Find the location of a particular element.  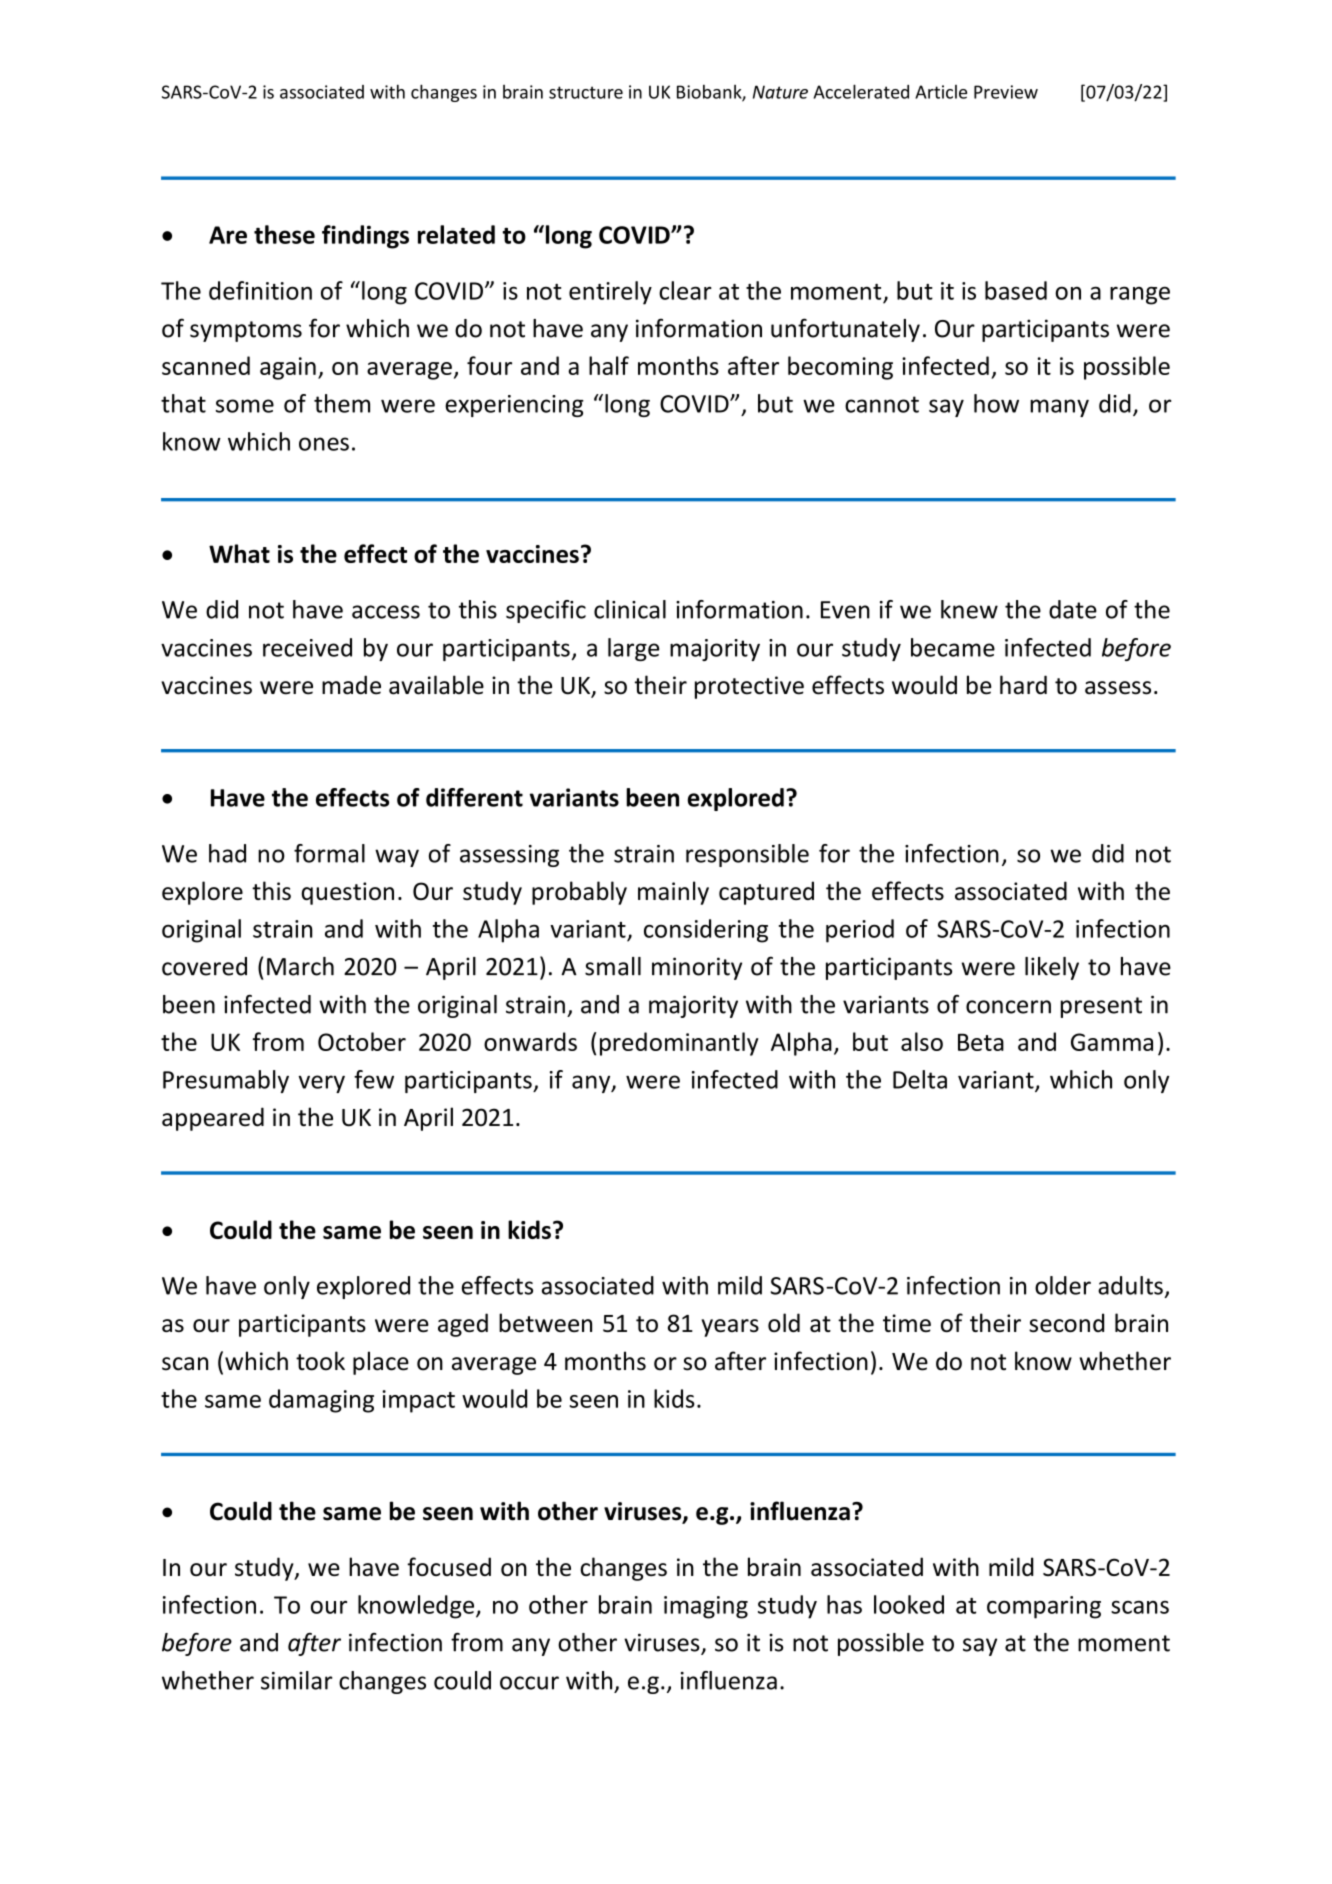

likely is located at coordinates (1052, 968).
